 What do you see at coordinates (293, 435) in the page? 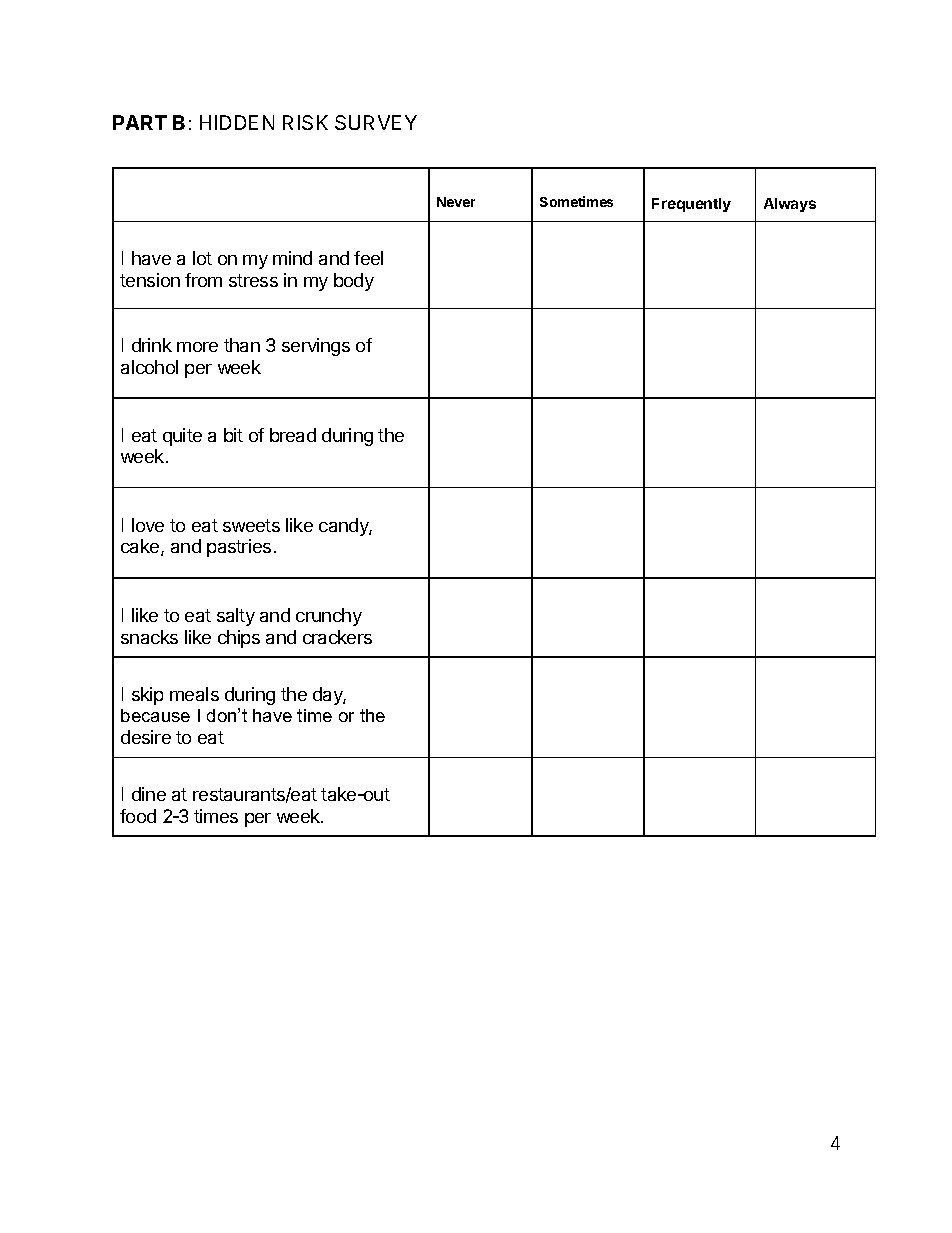
I see `bread` at bounding box center [293, 435].
